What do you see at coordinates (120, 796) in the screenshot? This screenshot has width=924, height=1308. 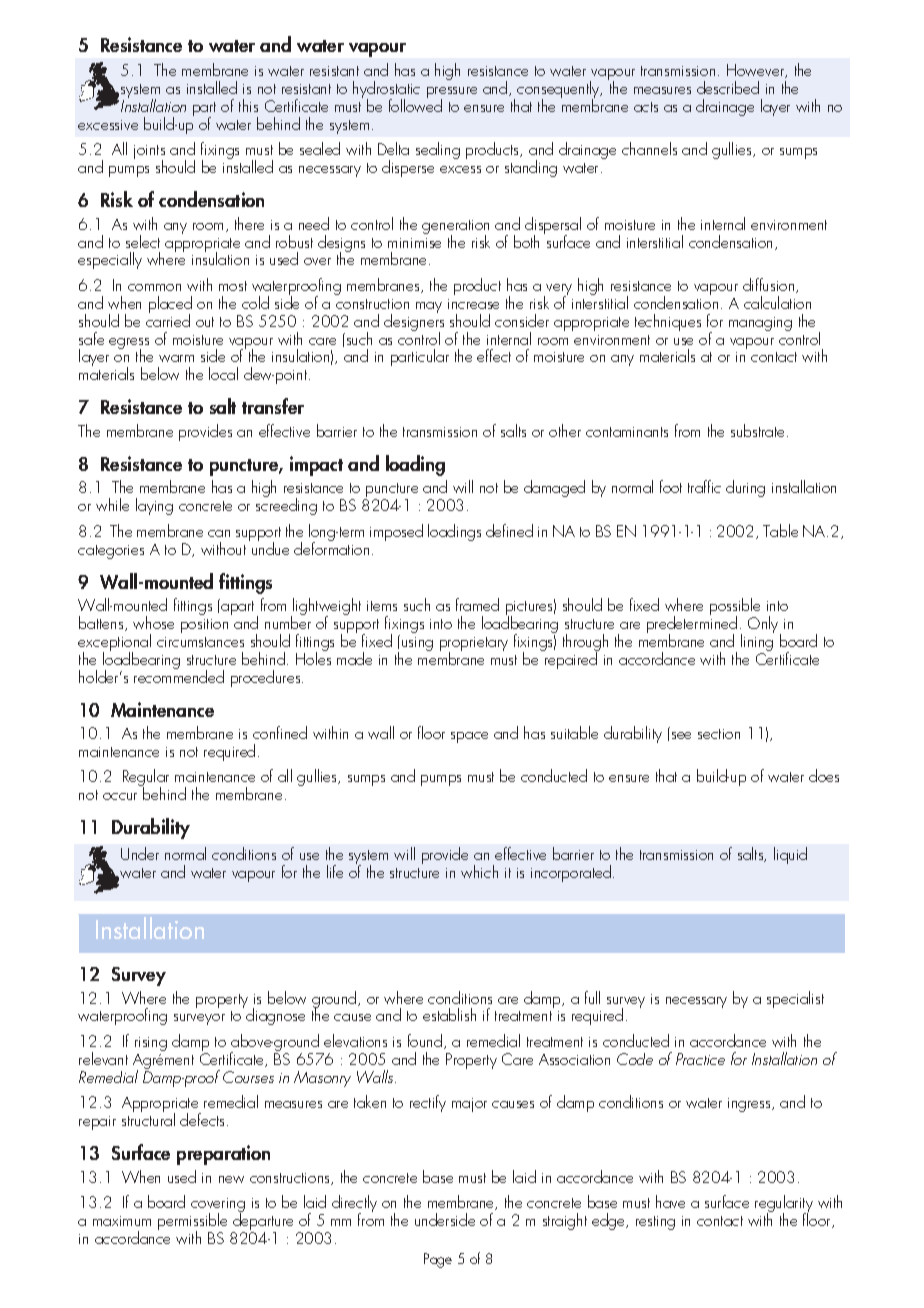 I see `occur` at bounding box center [120, 796].
